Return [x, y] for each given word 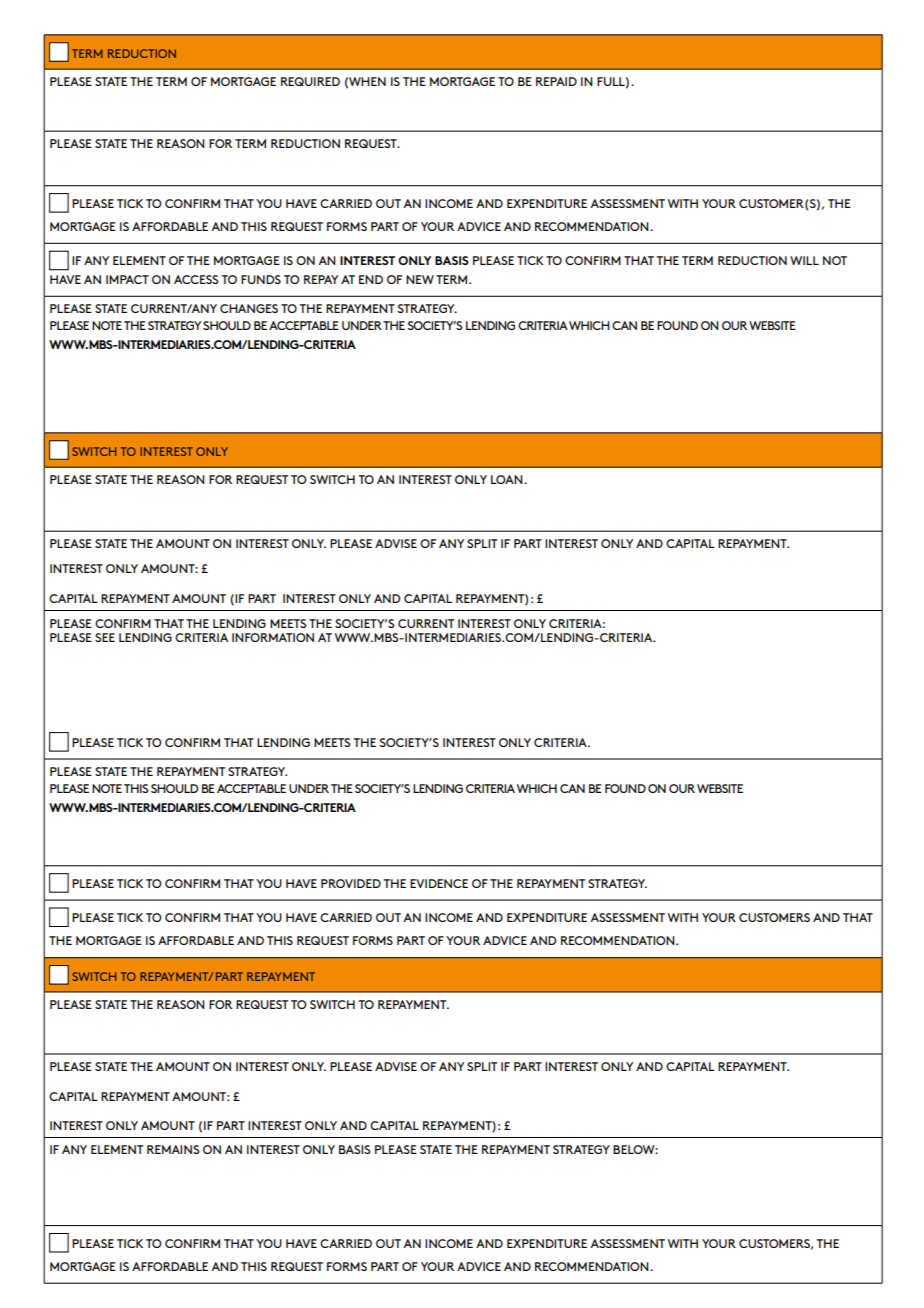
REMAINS [173, 1149]
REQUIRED [310, 81]
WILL [804, 260]
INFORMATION [273, 637]
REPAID [556, 81]
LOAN [508, 479]
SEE [105, 637]
